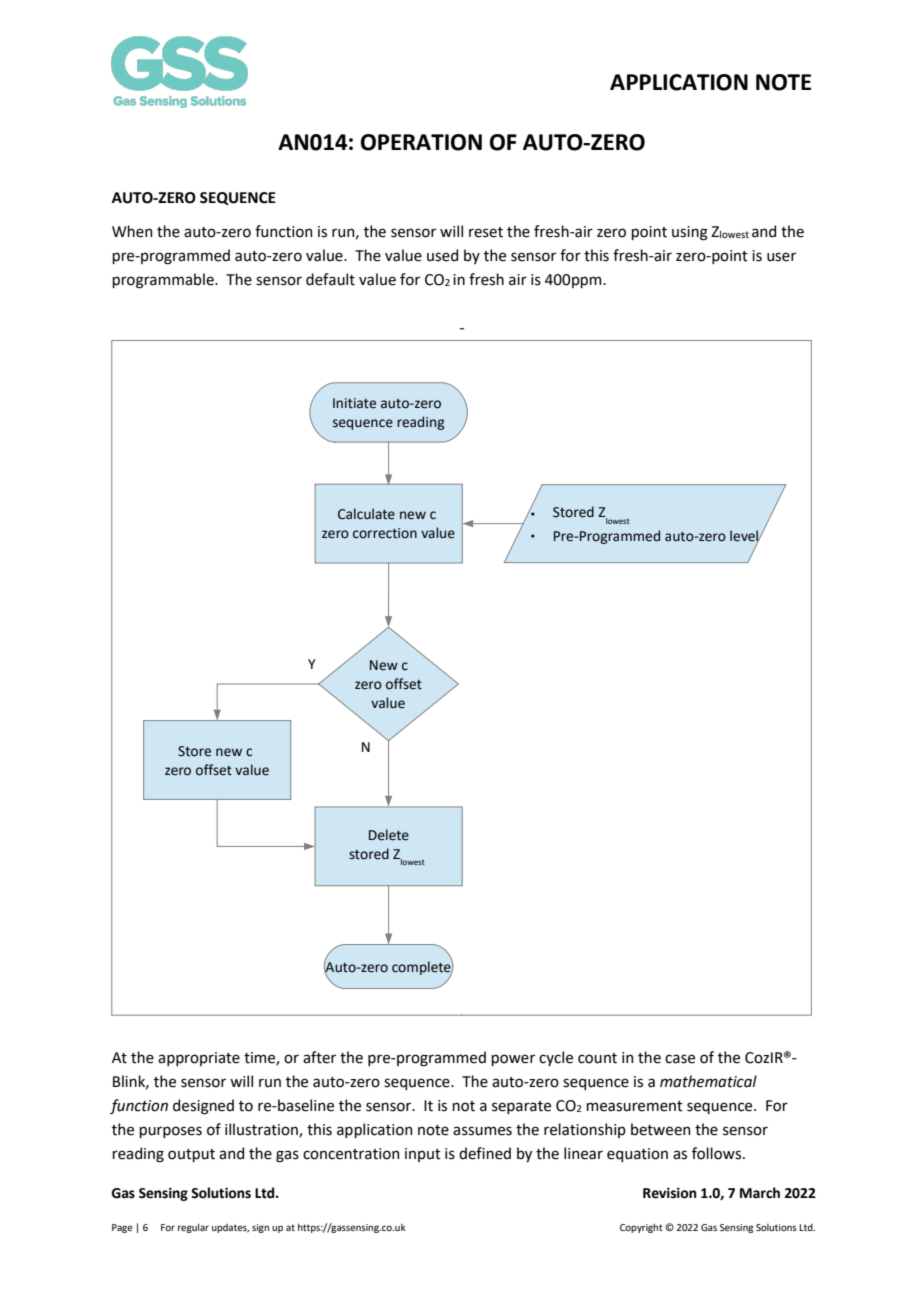 Image resolution: width=924 pixels, height=1308 pixels. Describe the element at coordinates (385, 533) in the document. I see `correction` at that location.
